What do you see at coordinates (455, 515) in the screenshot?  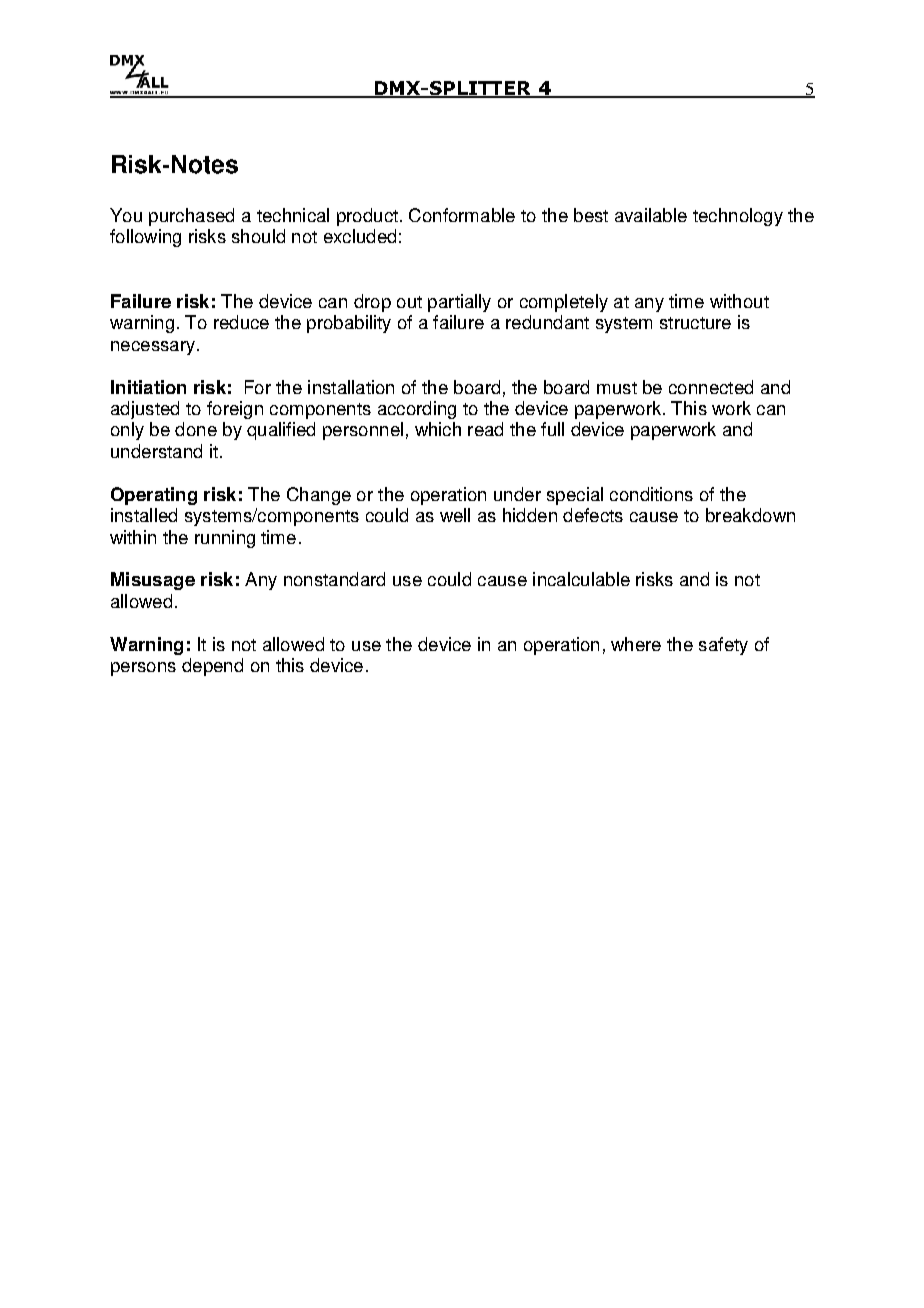 I see `well` at bounding box center [455, 515].
